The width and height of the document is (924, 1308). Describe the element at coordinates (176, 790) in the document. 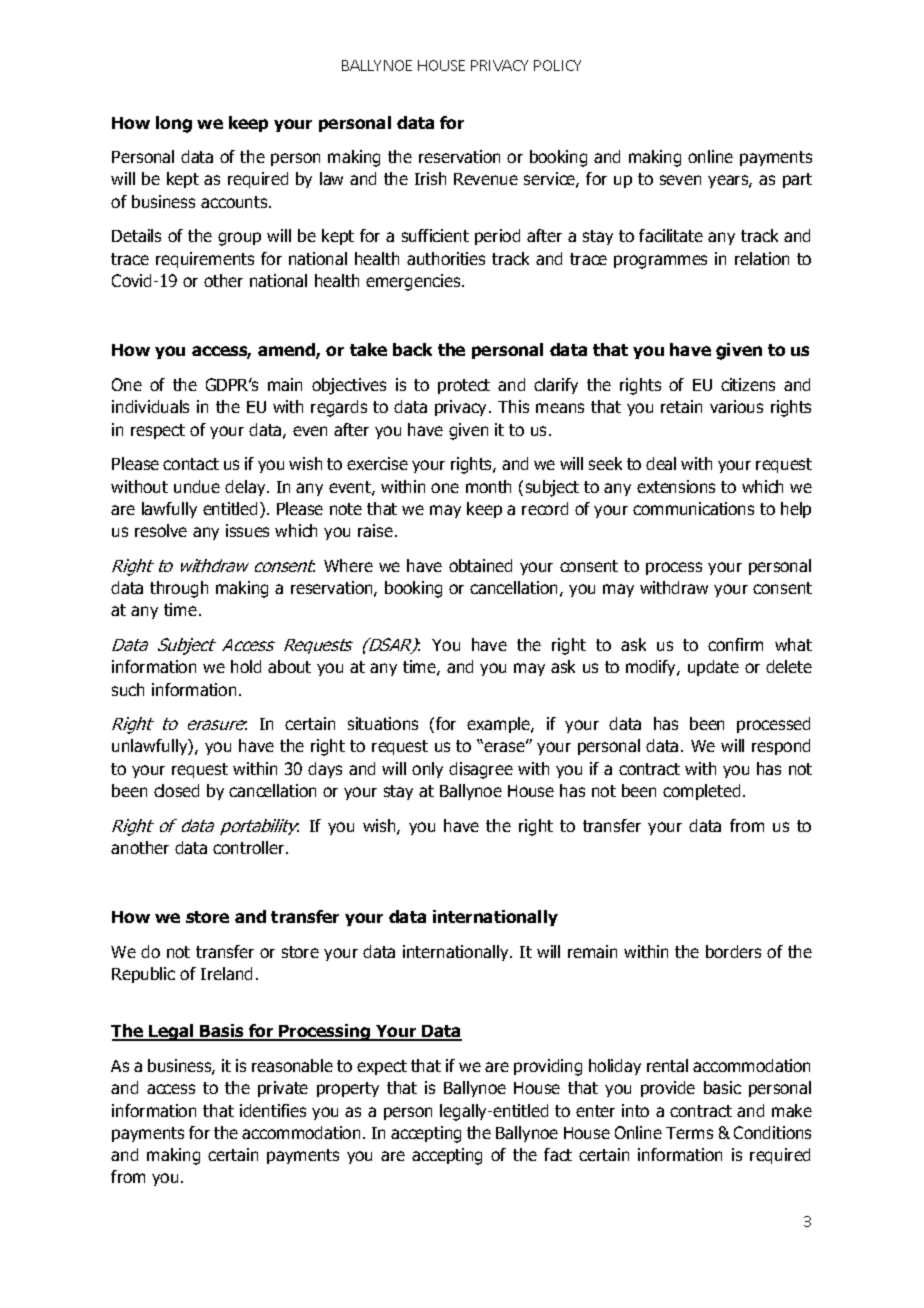

I see `closed` at that location.
